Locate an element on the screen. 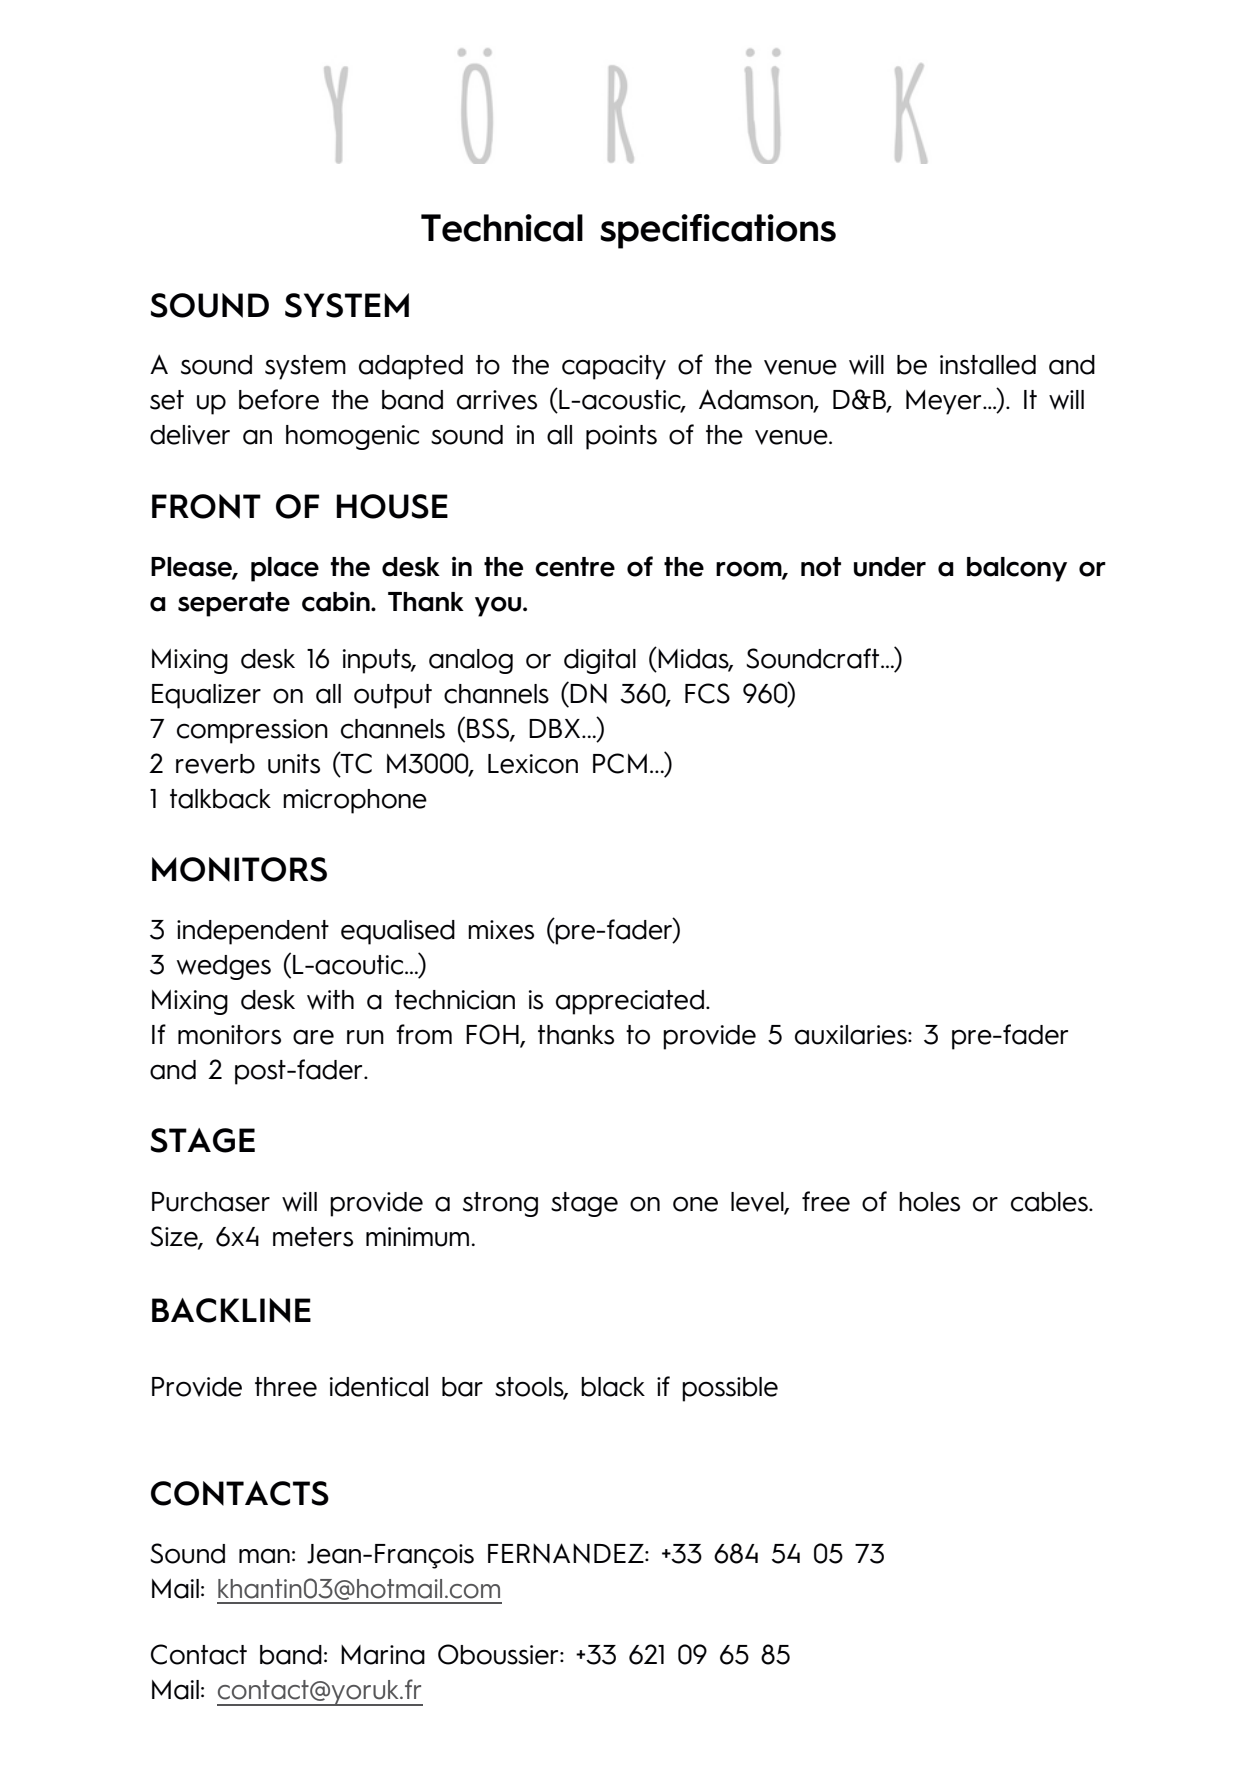  appreciated is located at coordinates (630, 1002).
